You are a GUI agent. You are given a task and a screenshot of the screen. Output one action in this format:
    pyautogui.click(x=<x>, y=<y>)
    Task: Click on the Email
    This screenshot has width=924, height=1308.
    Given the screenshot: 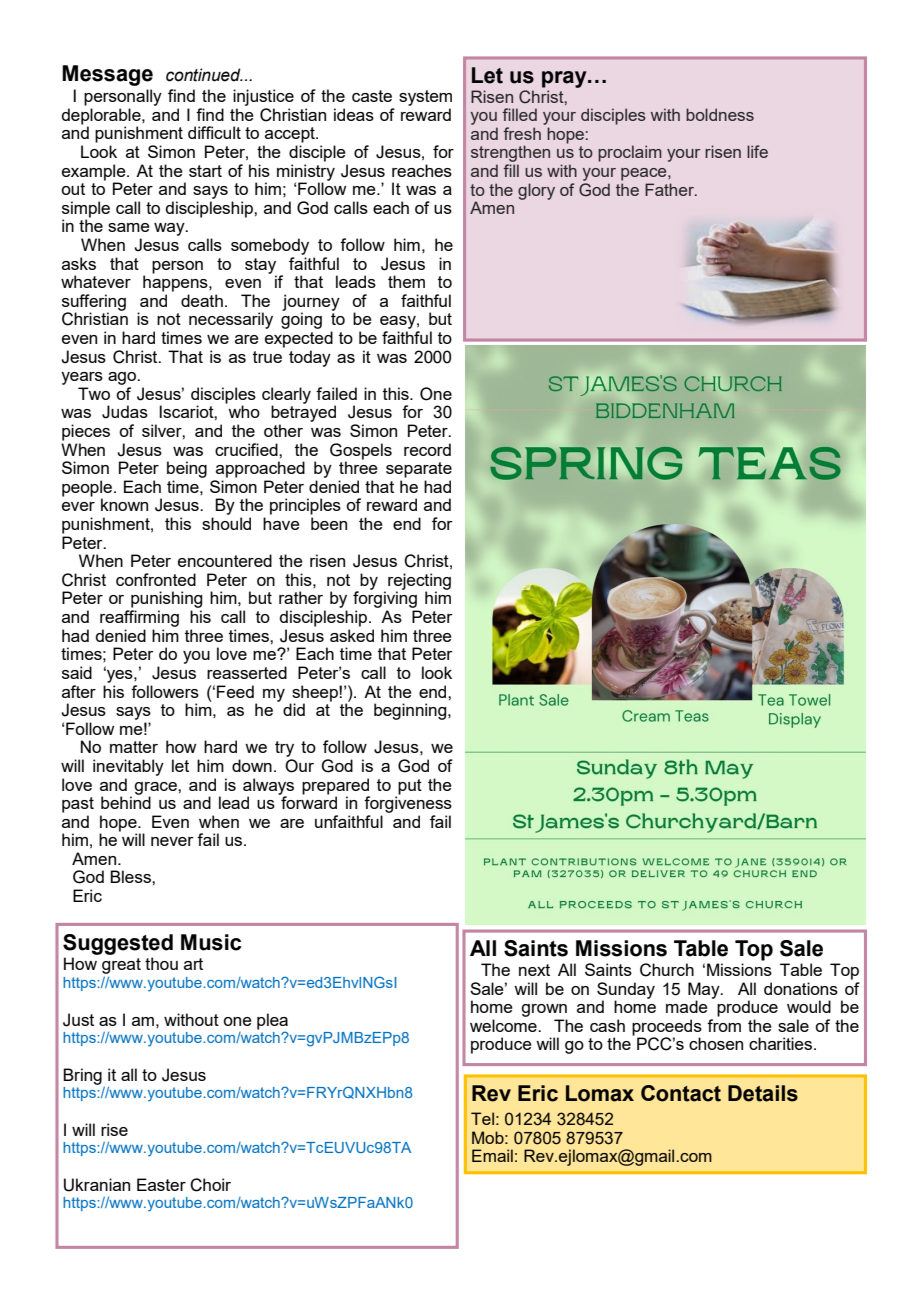 What is the action you would take?
    pyautogui.click(x=492, y=1155)
